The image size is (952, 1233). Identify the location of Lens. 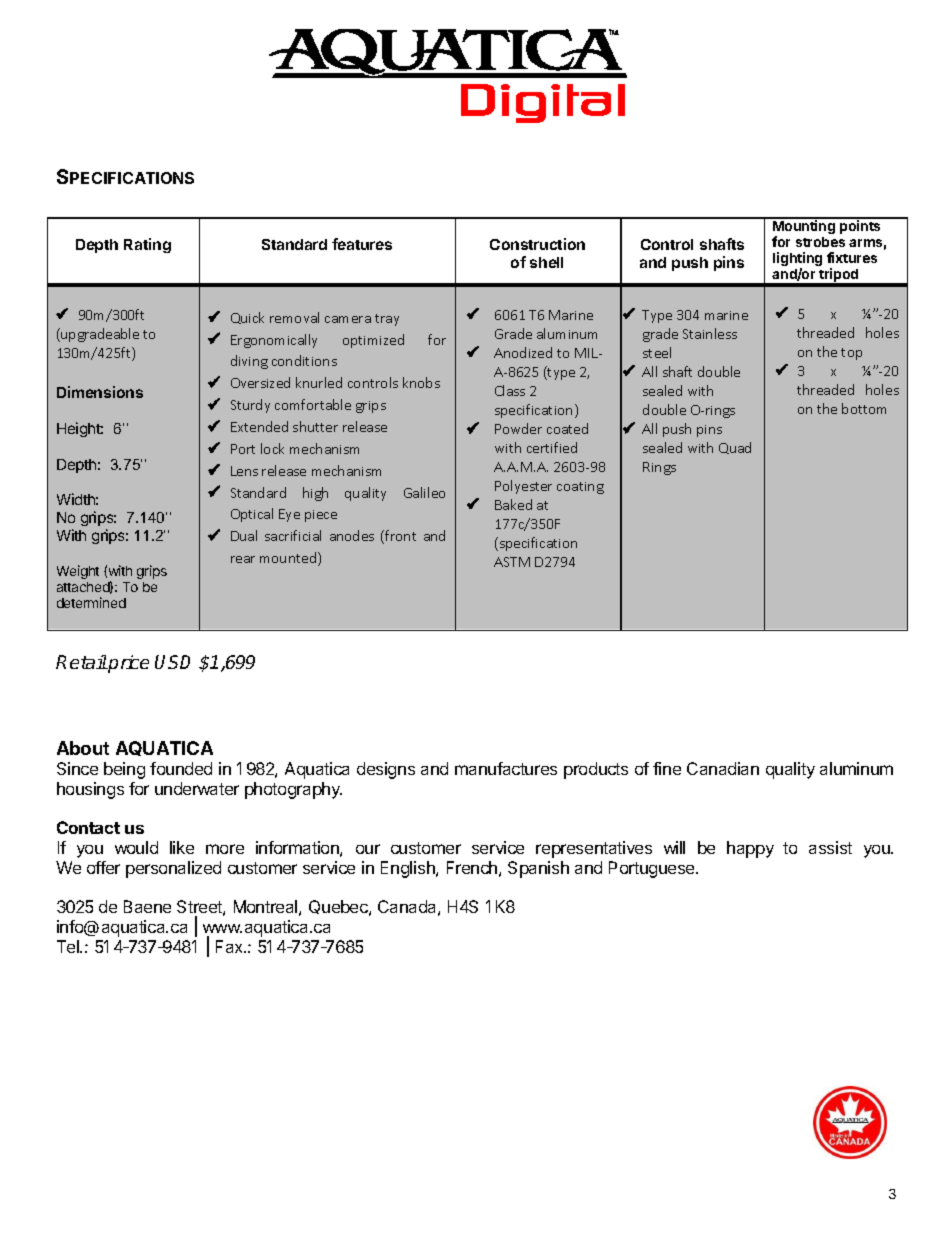
(244, 471).
